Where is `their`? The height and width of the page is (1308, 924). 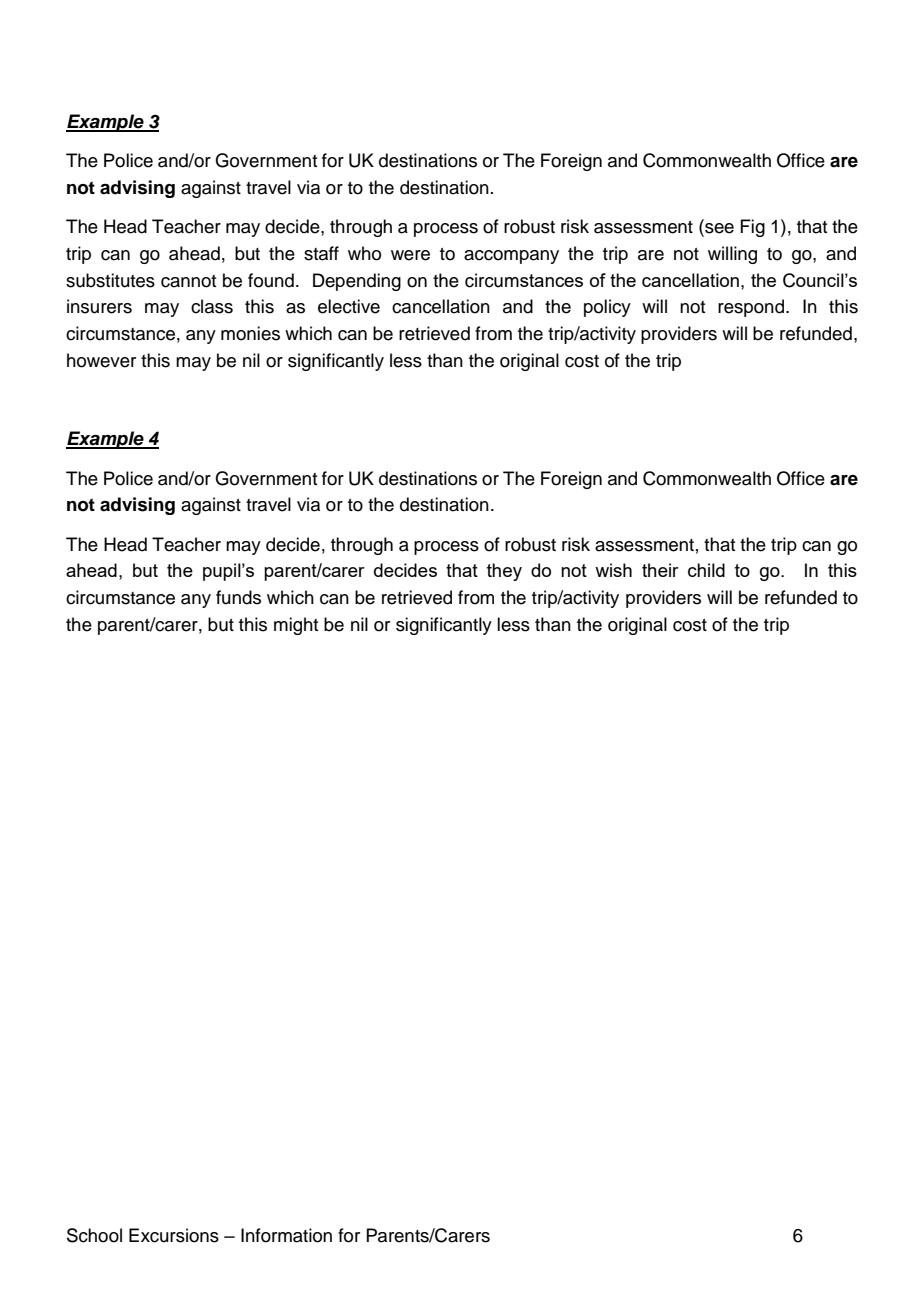 their is located at coordinates (660, 570).
